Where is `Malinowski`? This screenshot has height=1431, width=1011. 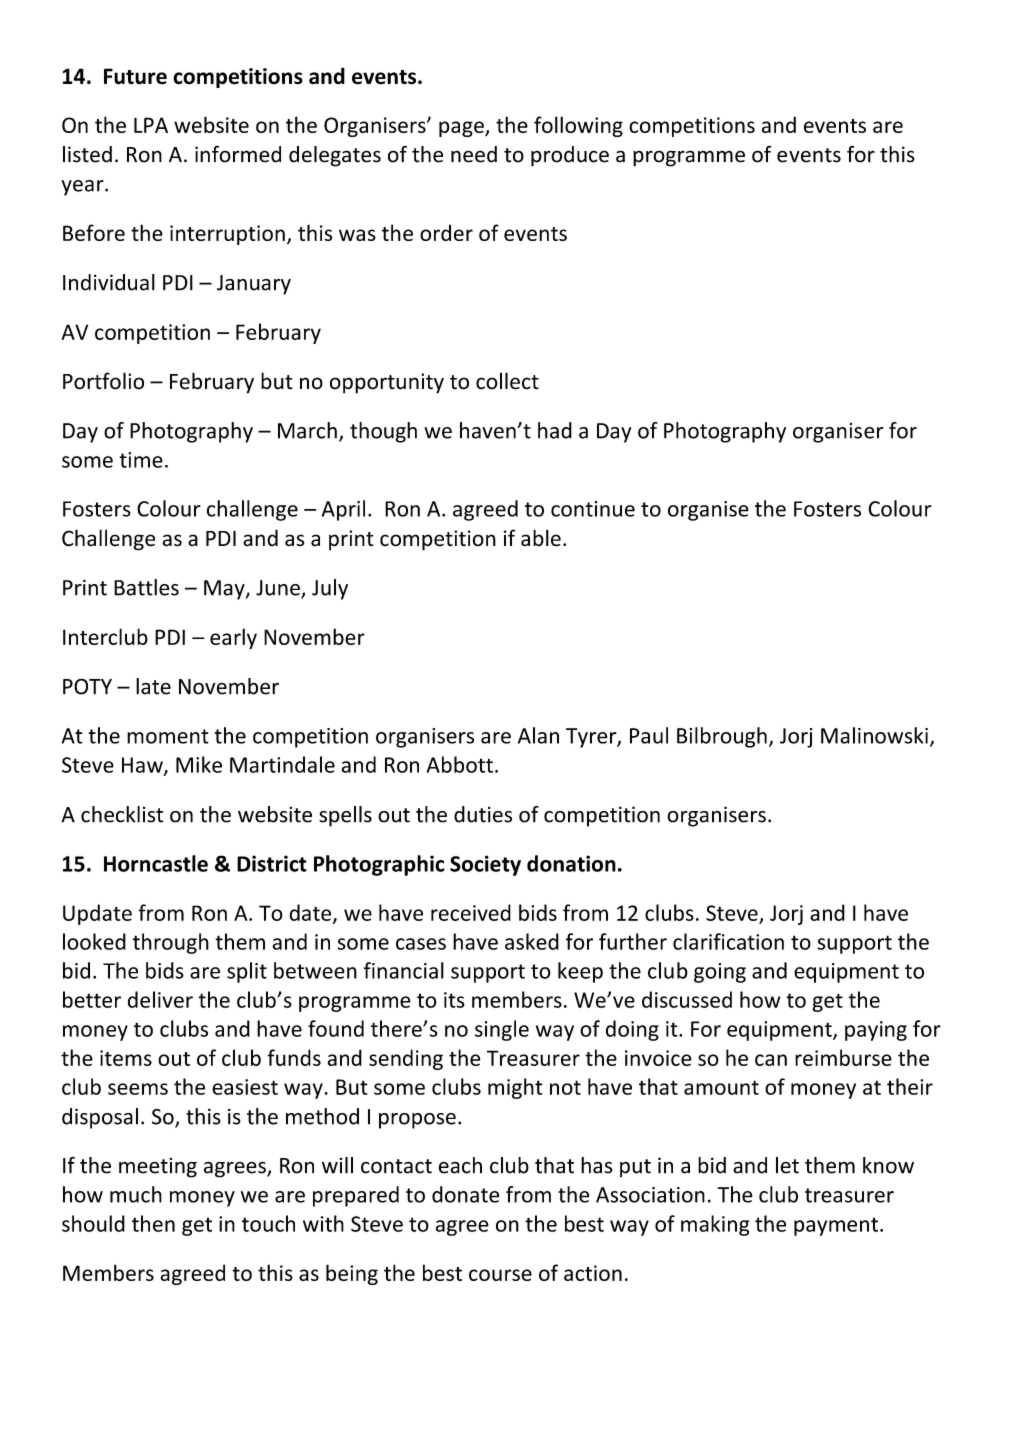 Malinowski is located at coordinates (874, 735).
